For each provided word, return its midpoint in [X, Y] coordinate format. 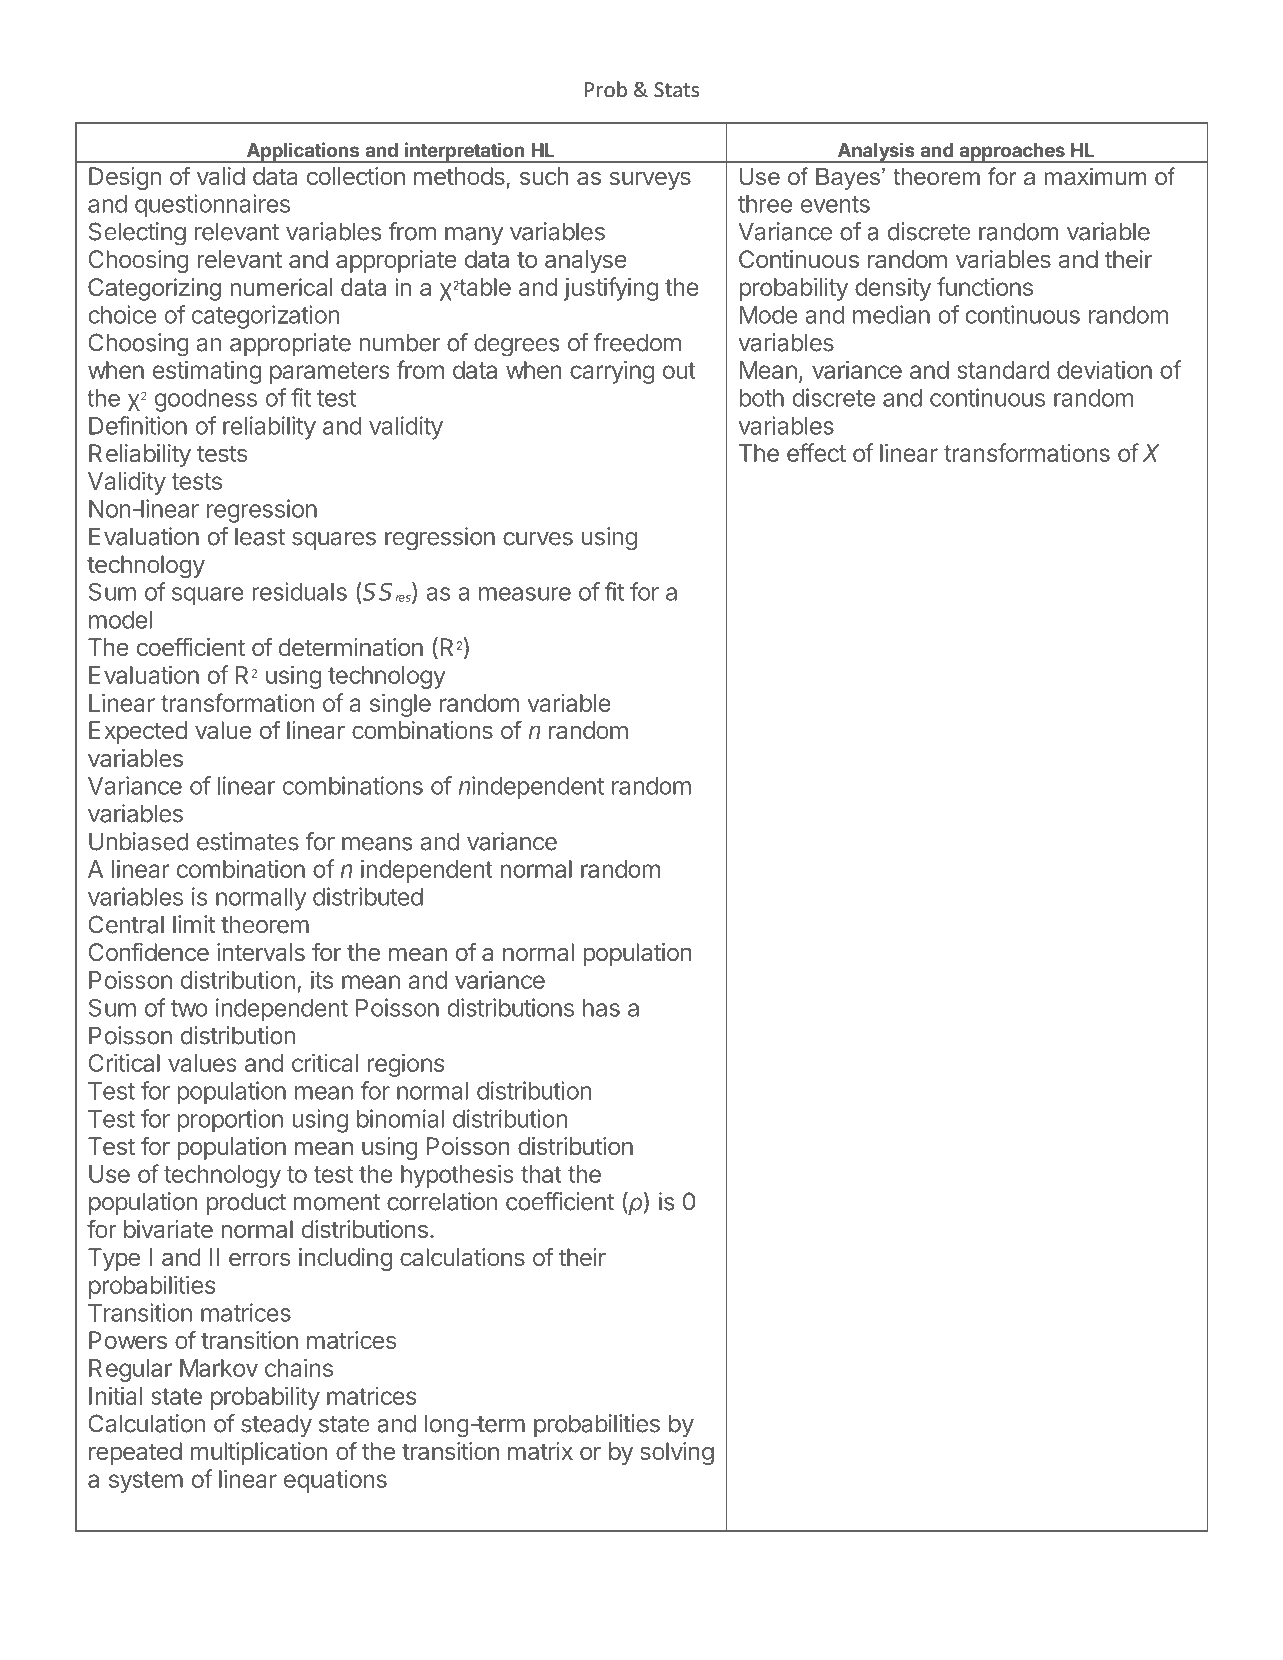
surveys [650, 180]
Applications [303, 152]
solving [677, 1453]
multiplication [258, 1453]
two [189, 1008]
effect [816, 452]
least [260, 536]
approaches [1012, 153]
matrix [540, 1451]
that [541, 1174]
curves [538, 539]
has [601, 1008]
